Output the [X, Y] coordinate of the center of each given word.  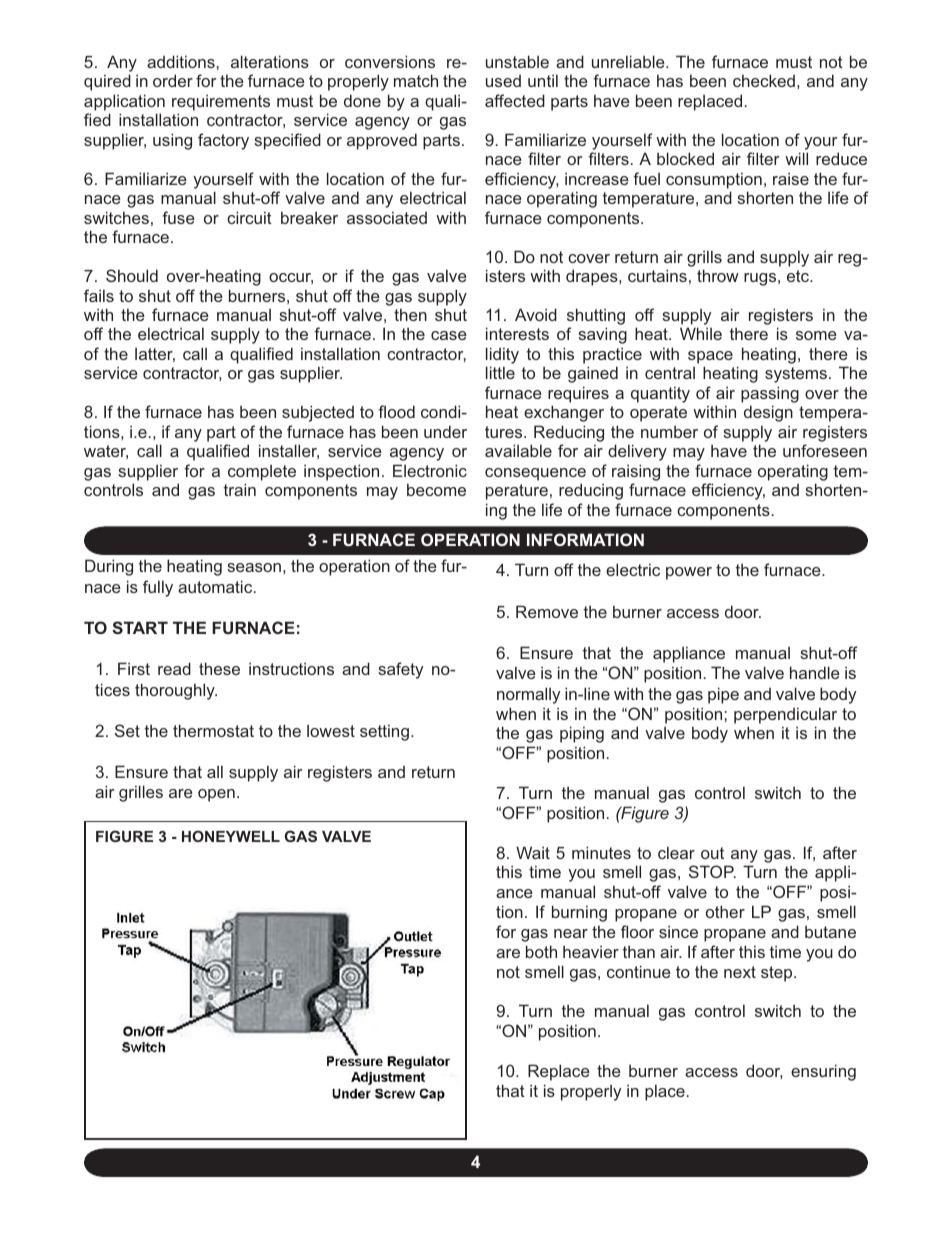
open [216, 795]
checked [764, 80]
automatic [216, 586]
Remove [547, 611]
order [173, 80]
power [689, 573]
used [503, 81]
